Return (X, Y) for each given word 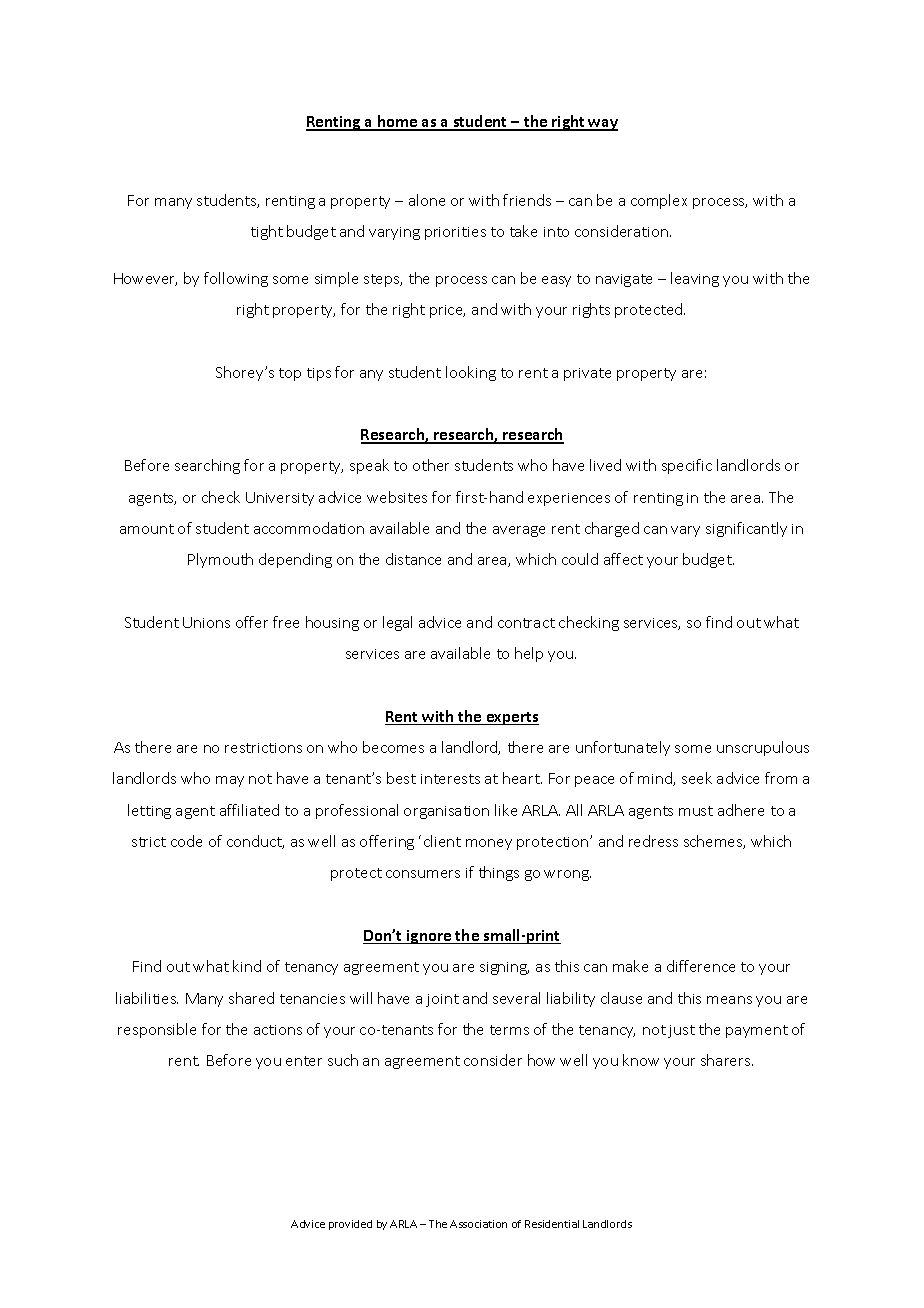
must (696, 811)
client (442, 841)
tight (267, 232)
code (186, 841)
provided (350, 1225)
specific (687, 466)
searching (207, 466)
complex (659, 201)
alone (427, 200)
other (431, 465)
